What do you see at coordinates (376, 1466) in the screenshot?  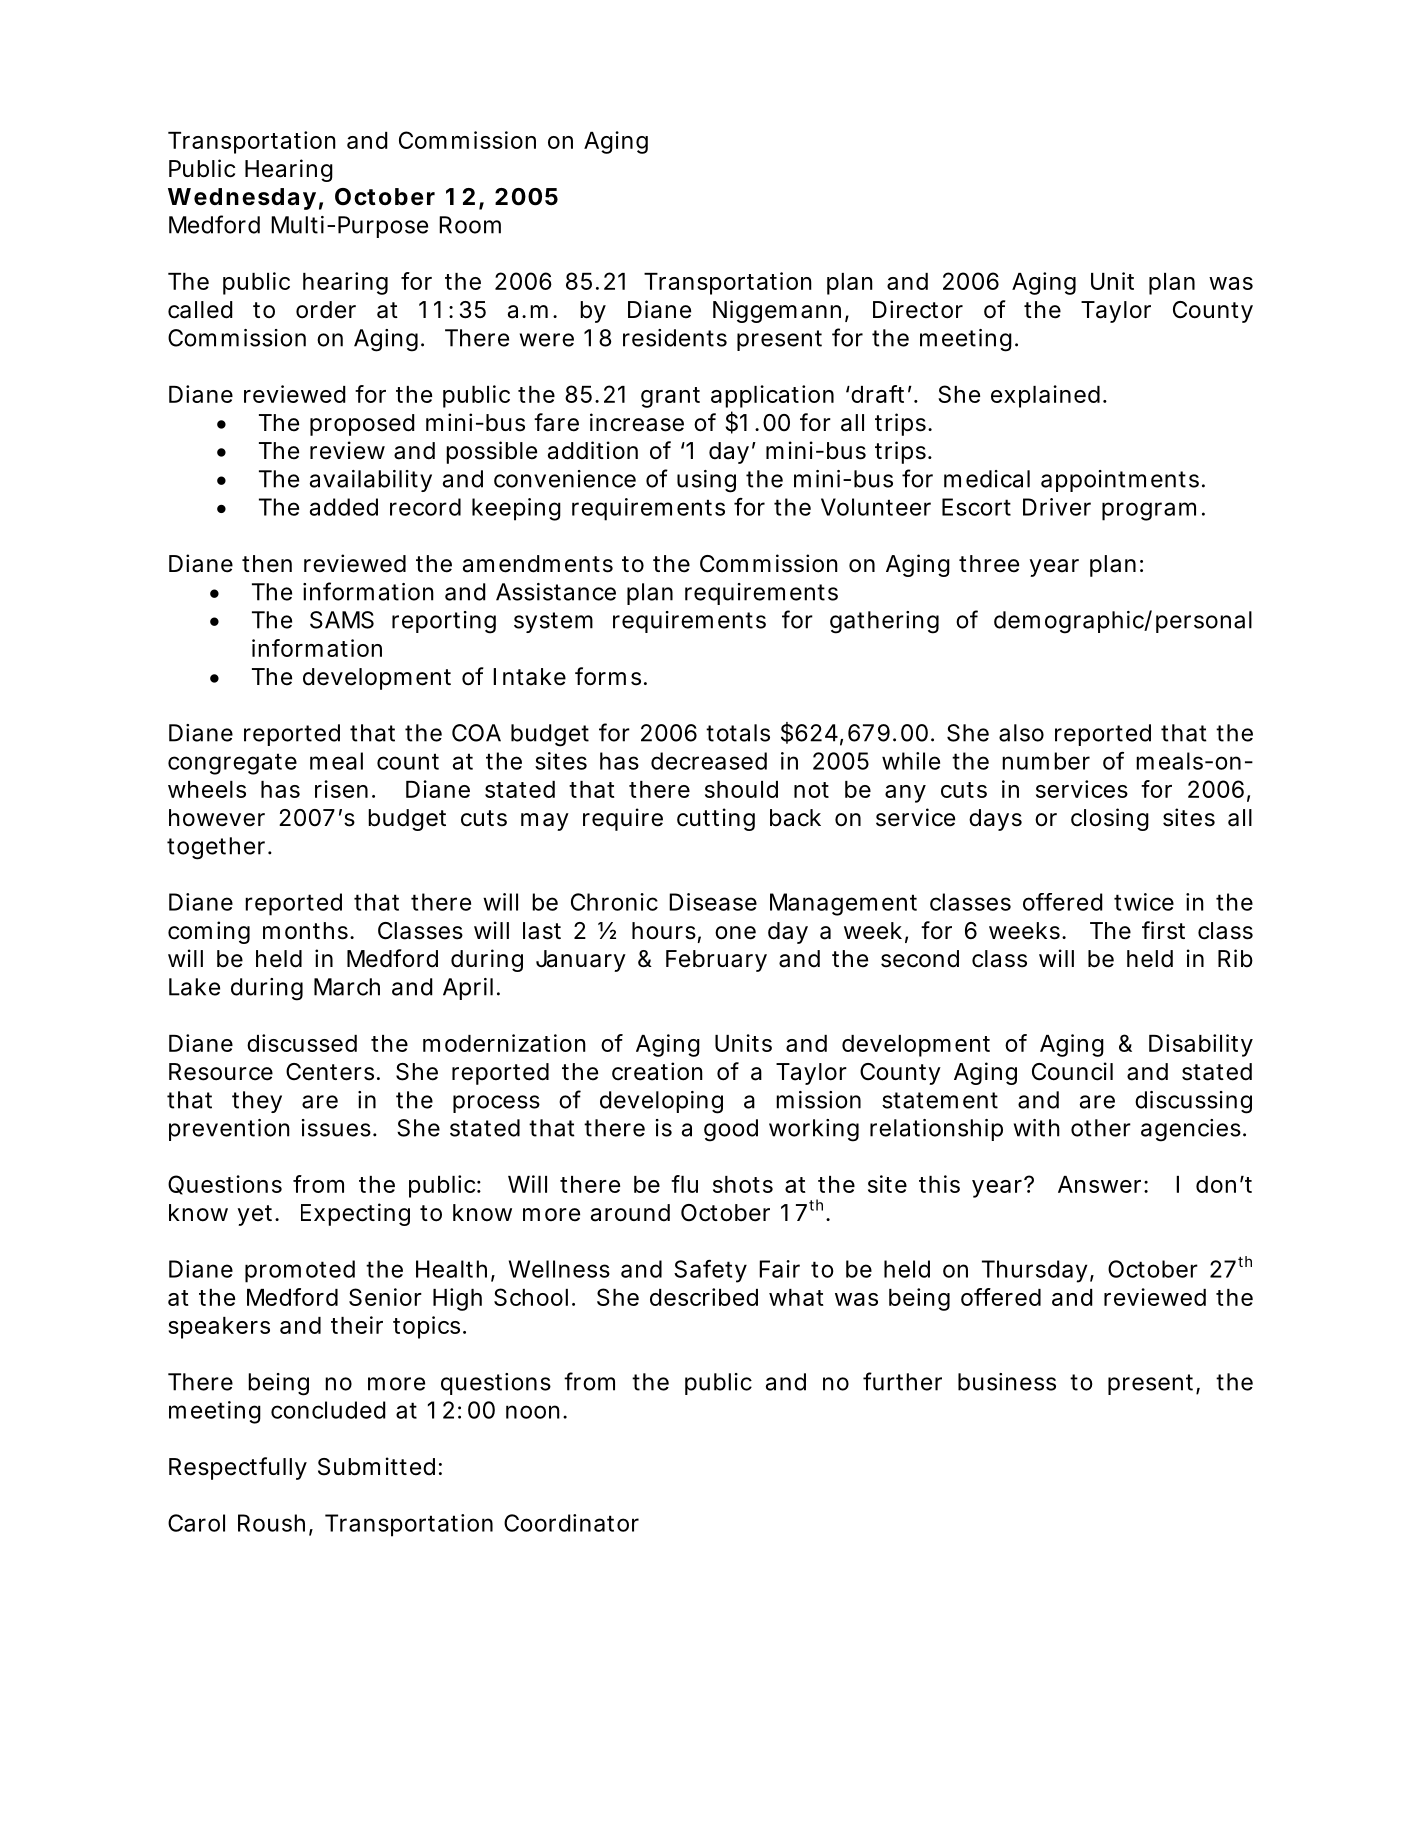 I see `Submitted` at bounding box center [376, 1466].
